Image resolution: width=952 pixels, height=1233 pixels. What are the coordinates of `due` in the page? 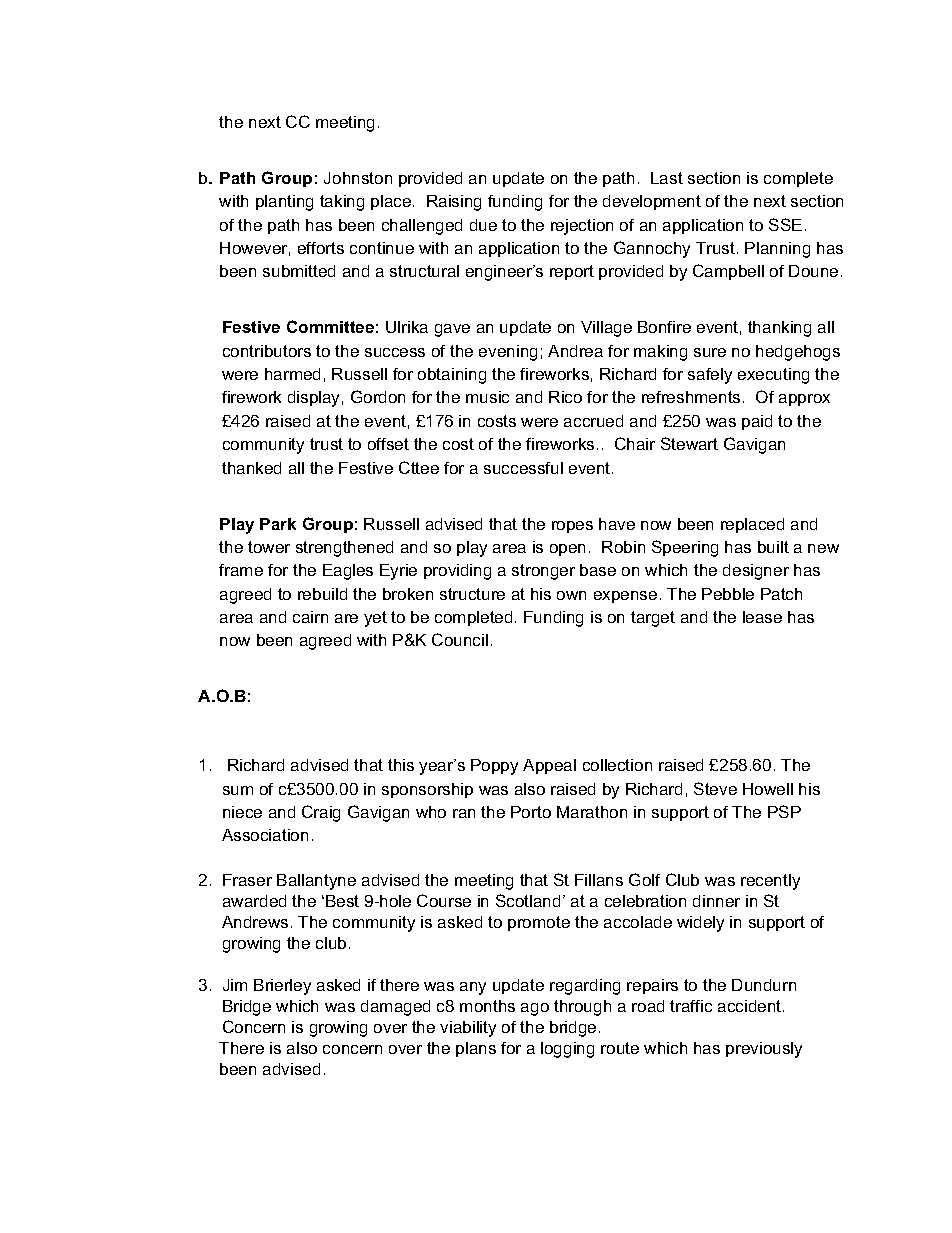 It's located at (483, 225).
